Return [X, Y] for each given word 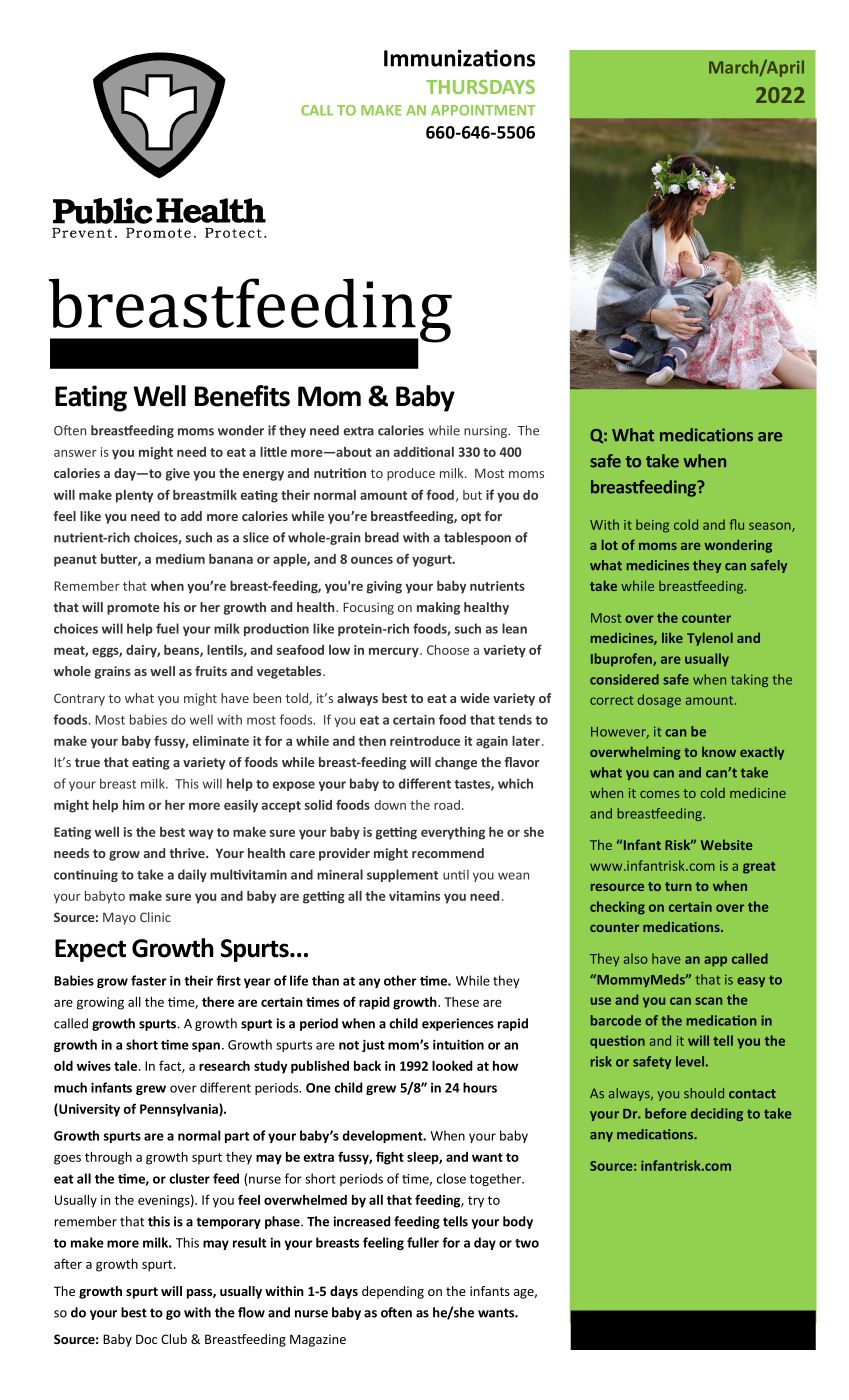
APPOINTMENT [483, 110]
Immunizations [459, 58]
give [178, 474]
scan [708, 1001]
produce [411, 474]
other [400, 980]
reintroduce [425, 741]
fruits [211, 671]
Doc [146, 1339]
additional [424, 452]
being [652, 526]
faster [149, 980]
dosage [659, 701]
